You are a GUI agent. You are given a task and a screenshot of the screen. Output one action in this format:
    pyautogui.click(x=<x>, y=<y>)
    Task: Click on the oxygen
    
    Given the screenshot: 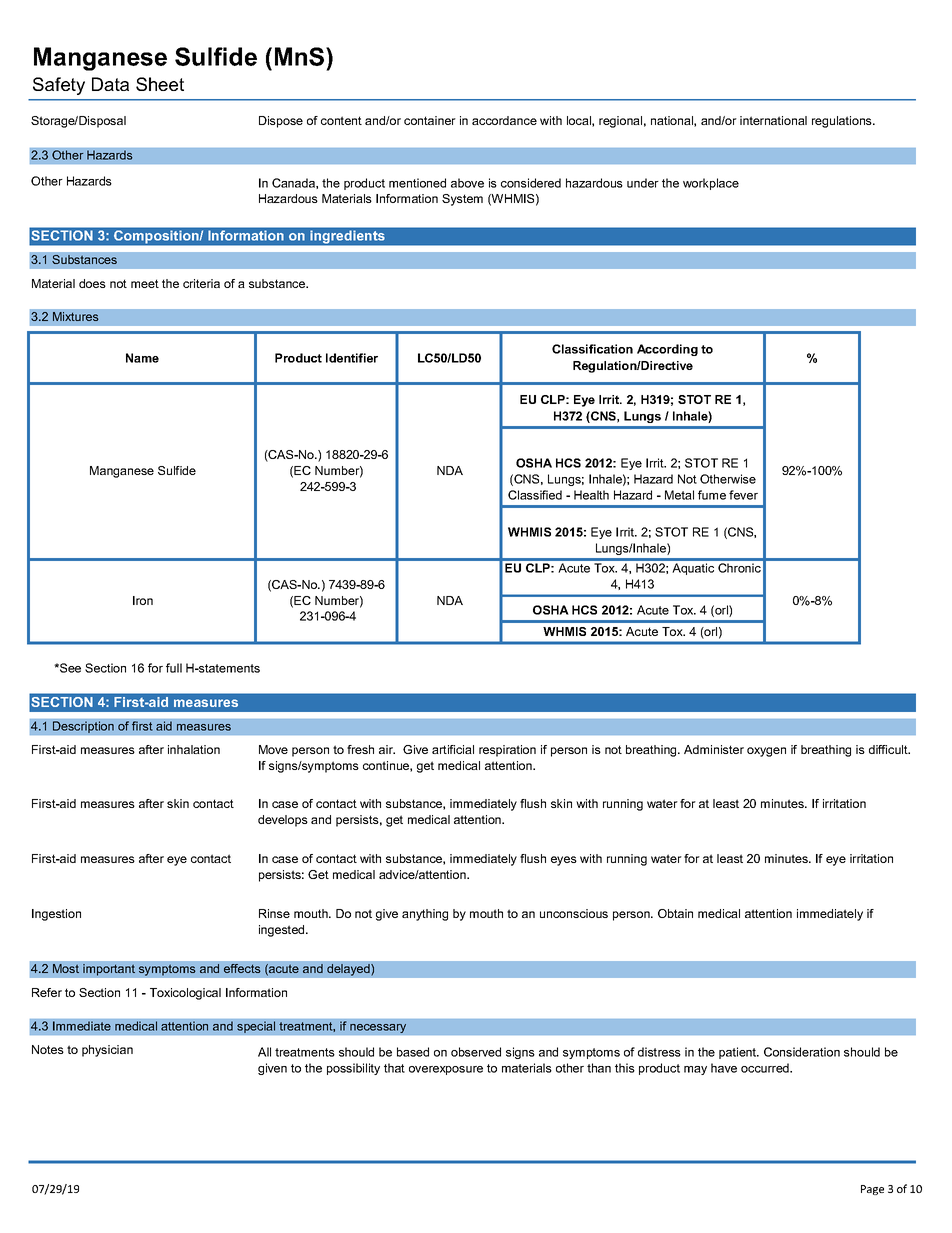 What is the action you would take?
    pyautogui.click(x=766, y=752)
